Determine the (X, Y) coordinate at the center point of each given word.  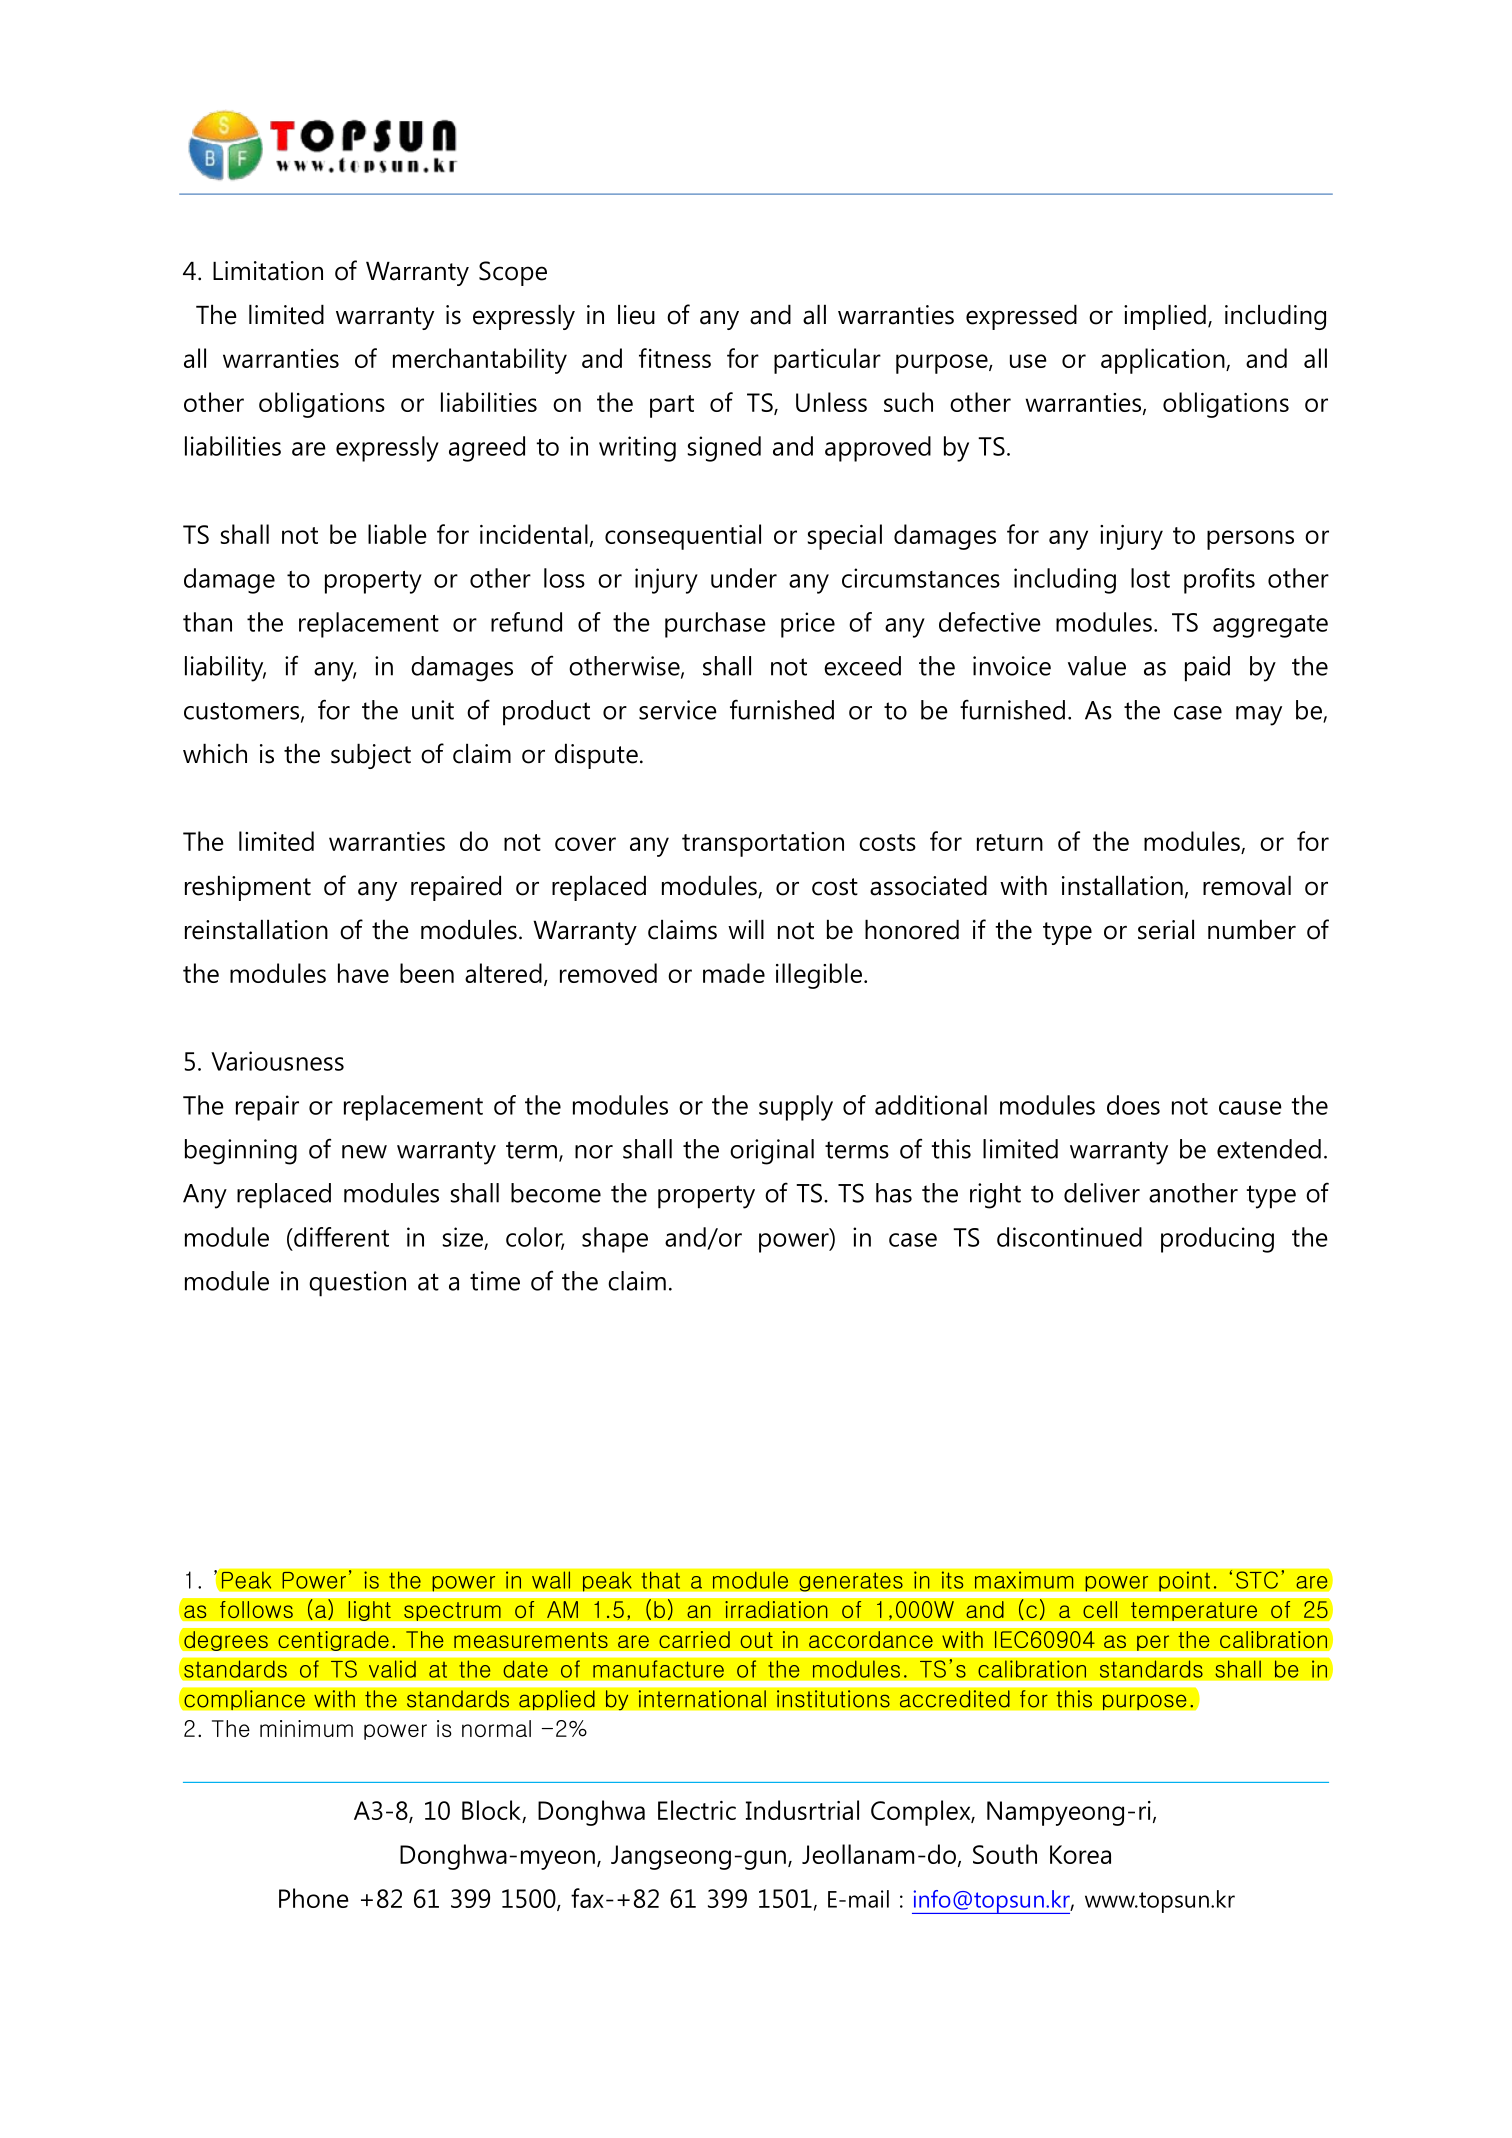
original (772, 1152)
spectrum (452, 1611)
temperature (1194, 1611)
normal (496, 1728)
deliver (1102, 1193)
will (746, 929)
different (340, 1237)
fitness (675, 358)
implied (1165, 317)
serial (1166, 929)
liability (225, 669)
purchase (715, 625)
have (363, 973)
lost (1150, 578)
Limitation (268, 271)
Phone (314, 1898)
